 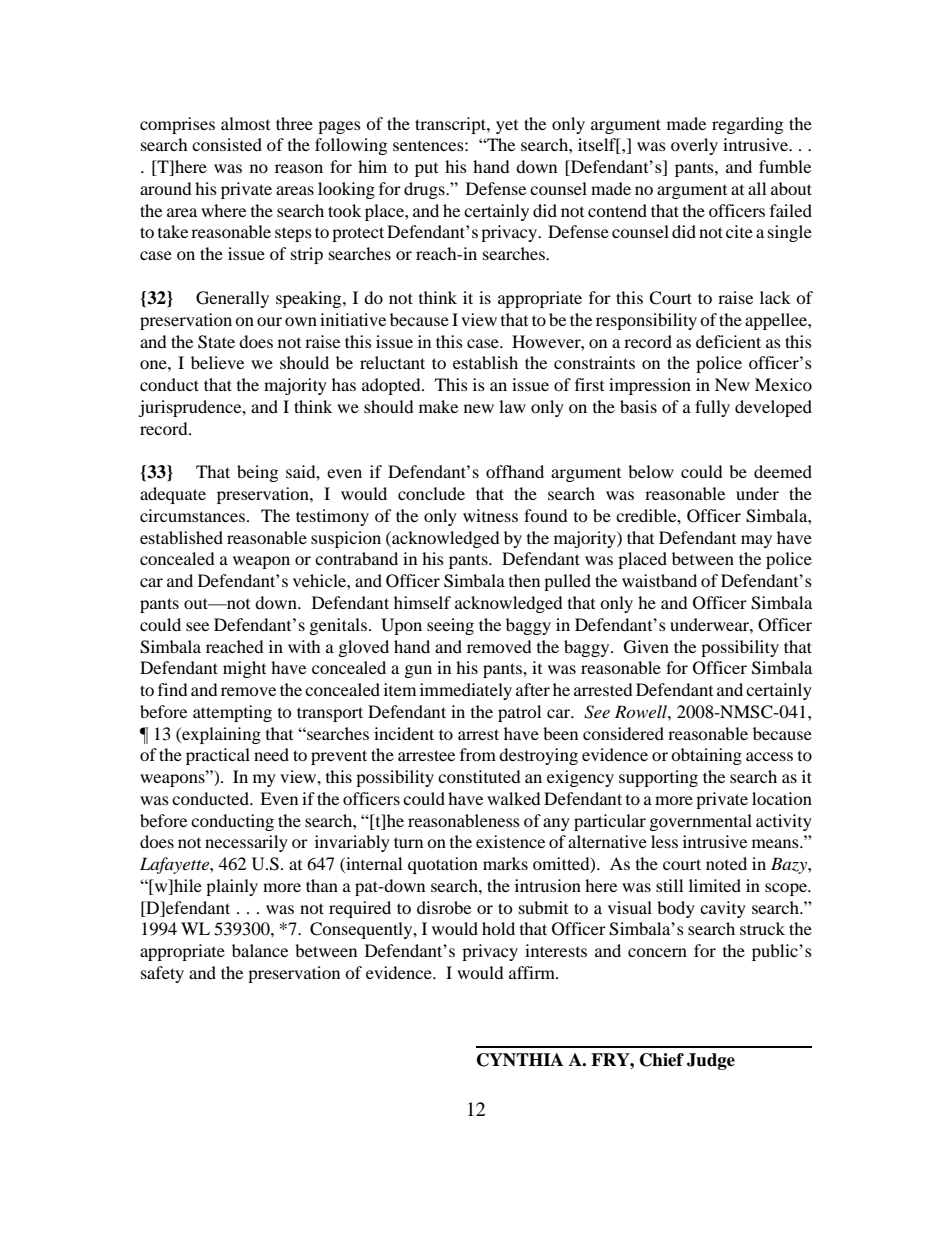 I want to click on safety, so click(x=162, y=974).
